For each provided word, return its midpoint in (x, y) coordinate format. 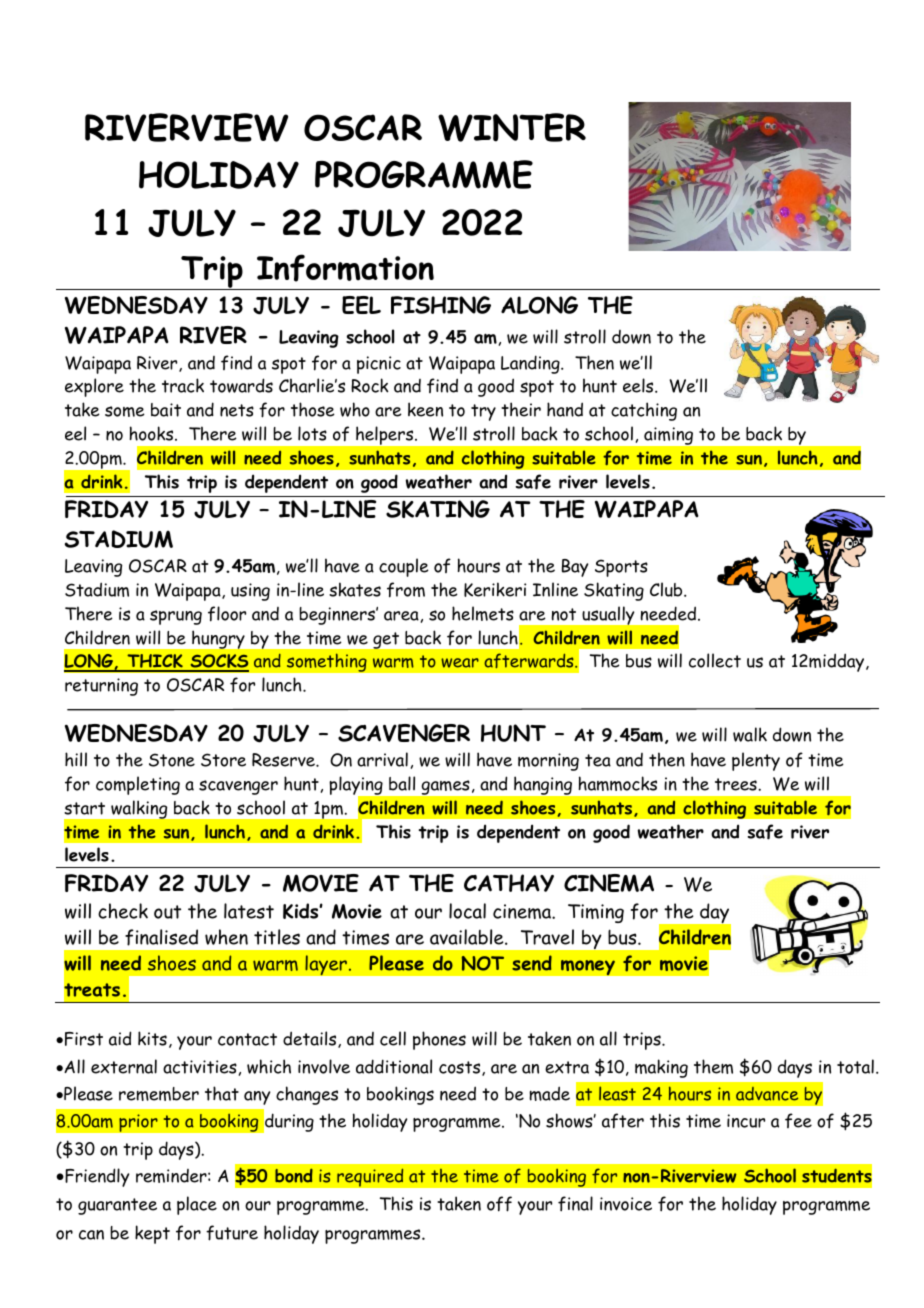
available (468, 937)
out (167, 912)
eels (639, 385)
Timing (596, 913)
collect (715, 660)
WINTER (512, 127)
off (499, 1204)
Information (345, 268)
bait (166, 410)
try (483, 412)
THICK (155, 662)
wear (460, 663)
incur (746, 1121)
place (197, 1205)
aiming (668, 436)
